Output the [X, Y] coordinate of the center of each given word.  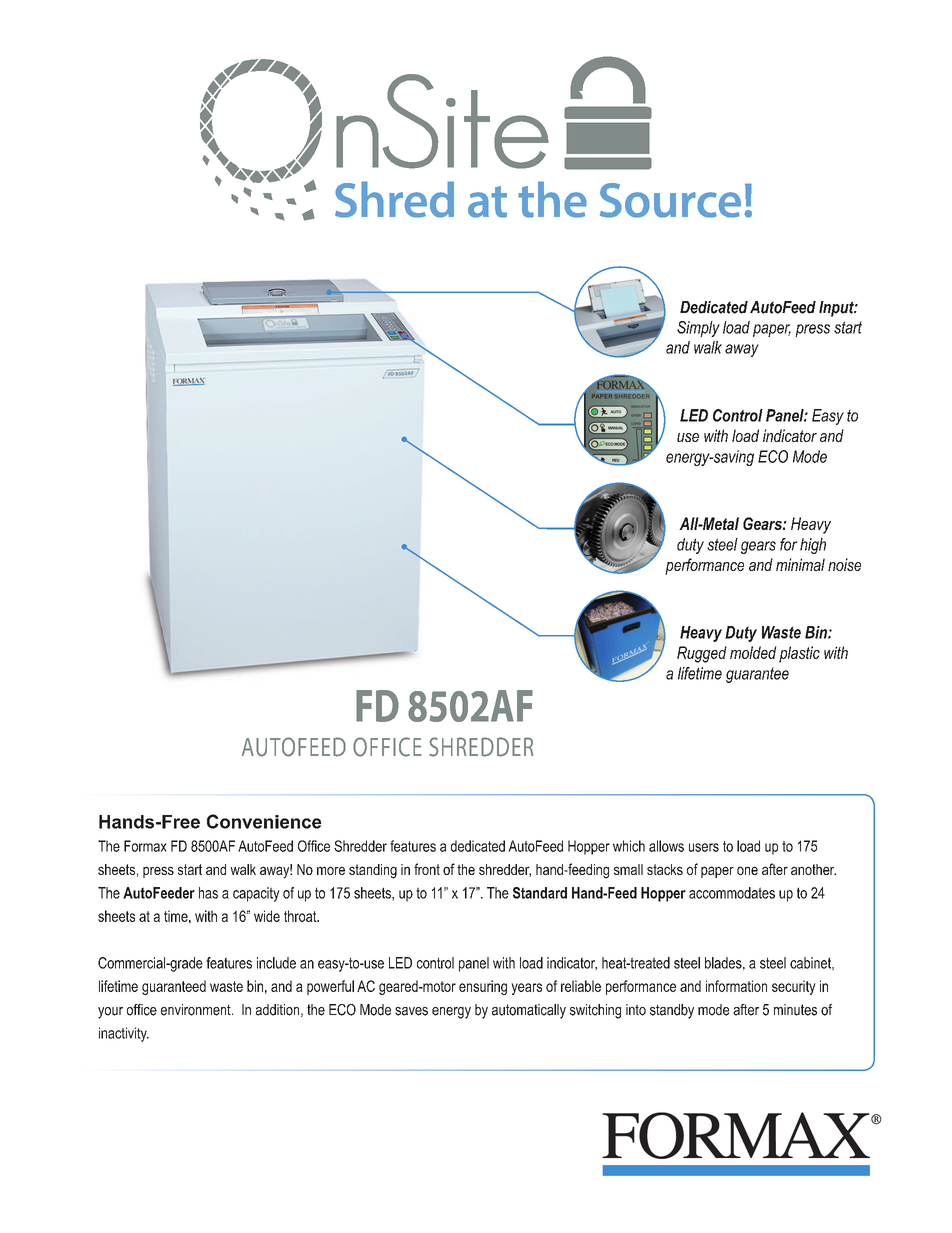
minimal [800, 564]
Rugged [702, 654]
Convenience [264, 821]
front [427, 869]
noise [844, 564]
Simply [698, 329]
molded [753, 652]
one [747, 870]
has [208, 893]
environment [197, 1010]
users [704, 847]
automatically [529, 1011]
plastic [799, 654]
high [813, 546]
